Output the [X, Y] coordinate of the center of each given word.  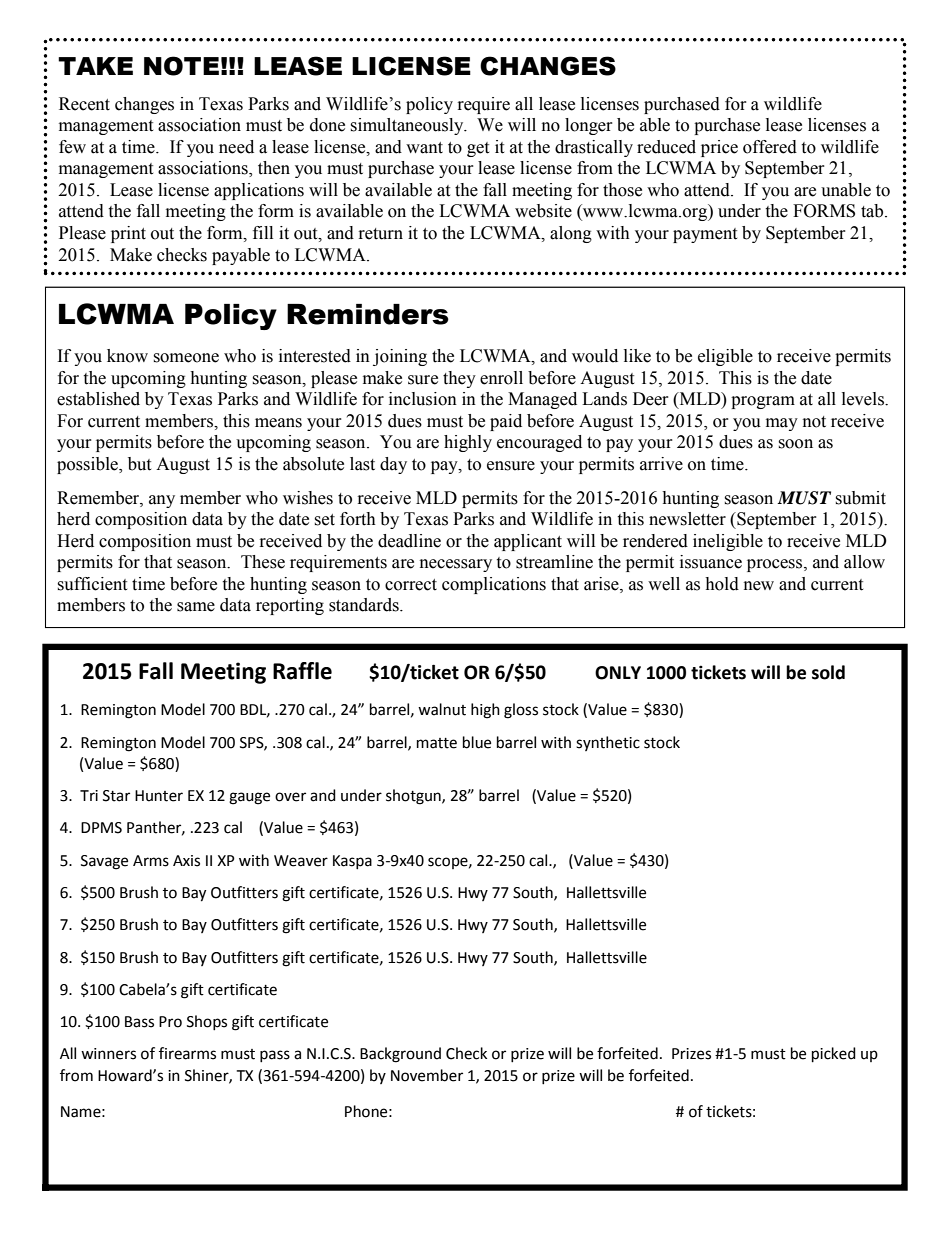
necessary [456, 565]
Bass [139, 1022]
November [427, 1075]
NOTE [181, 66]
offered [770, 147]
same [196, 607]
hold [722, 584]
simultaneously [408, 126]
